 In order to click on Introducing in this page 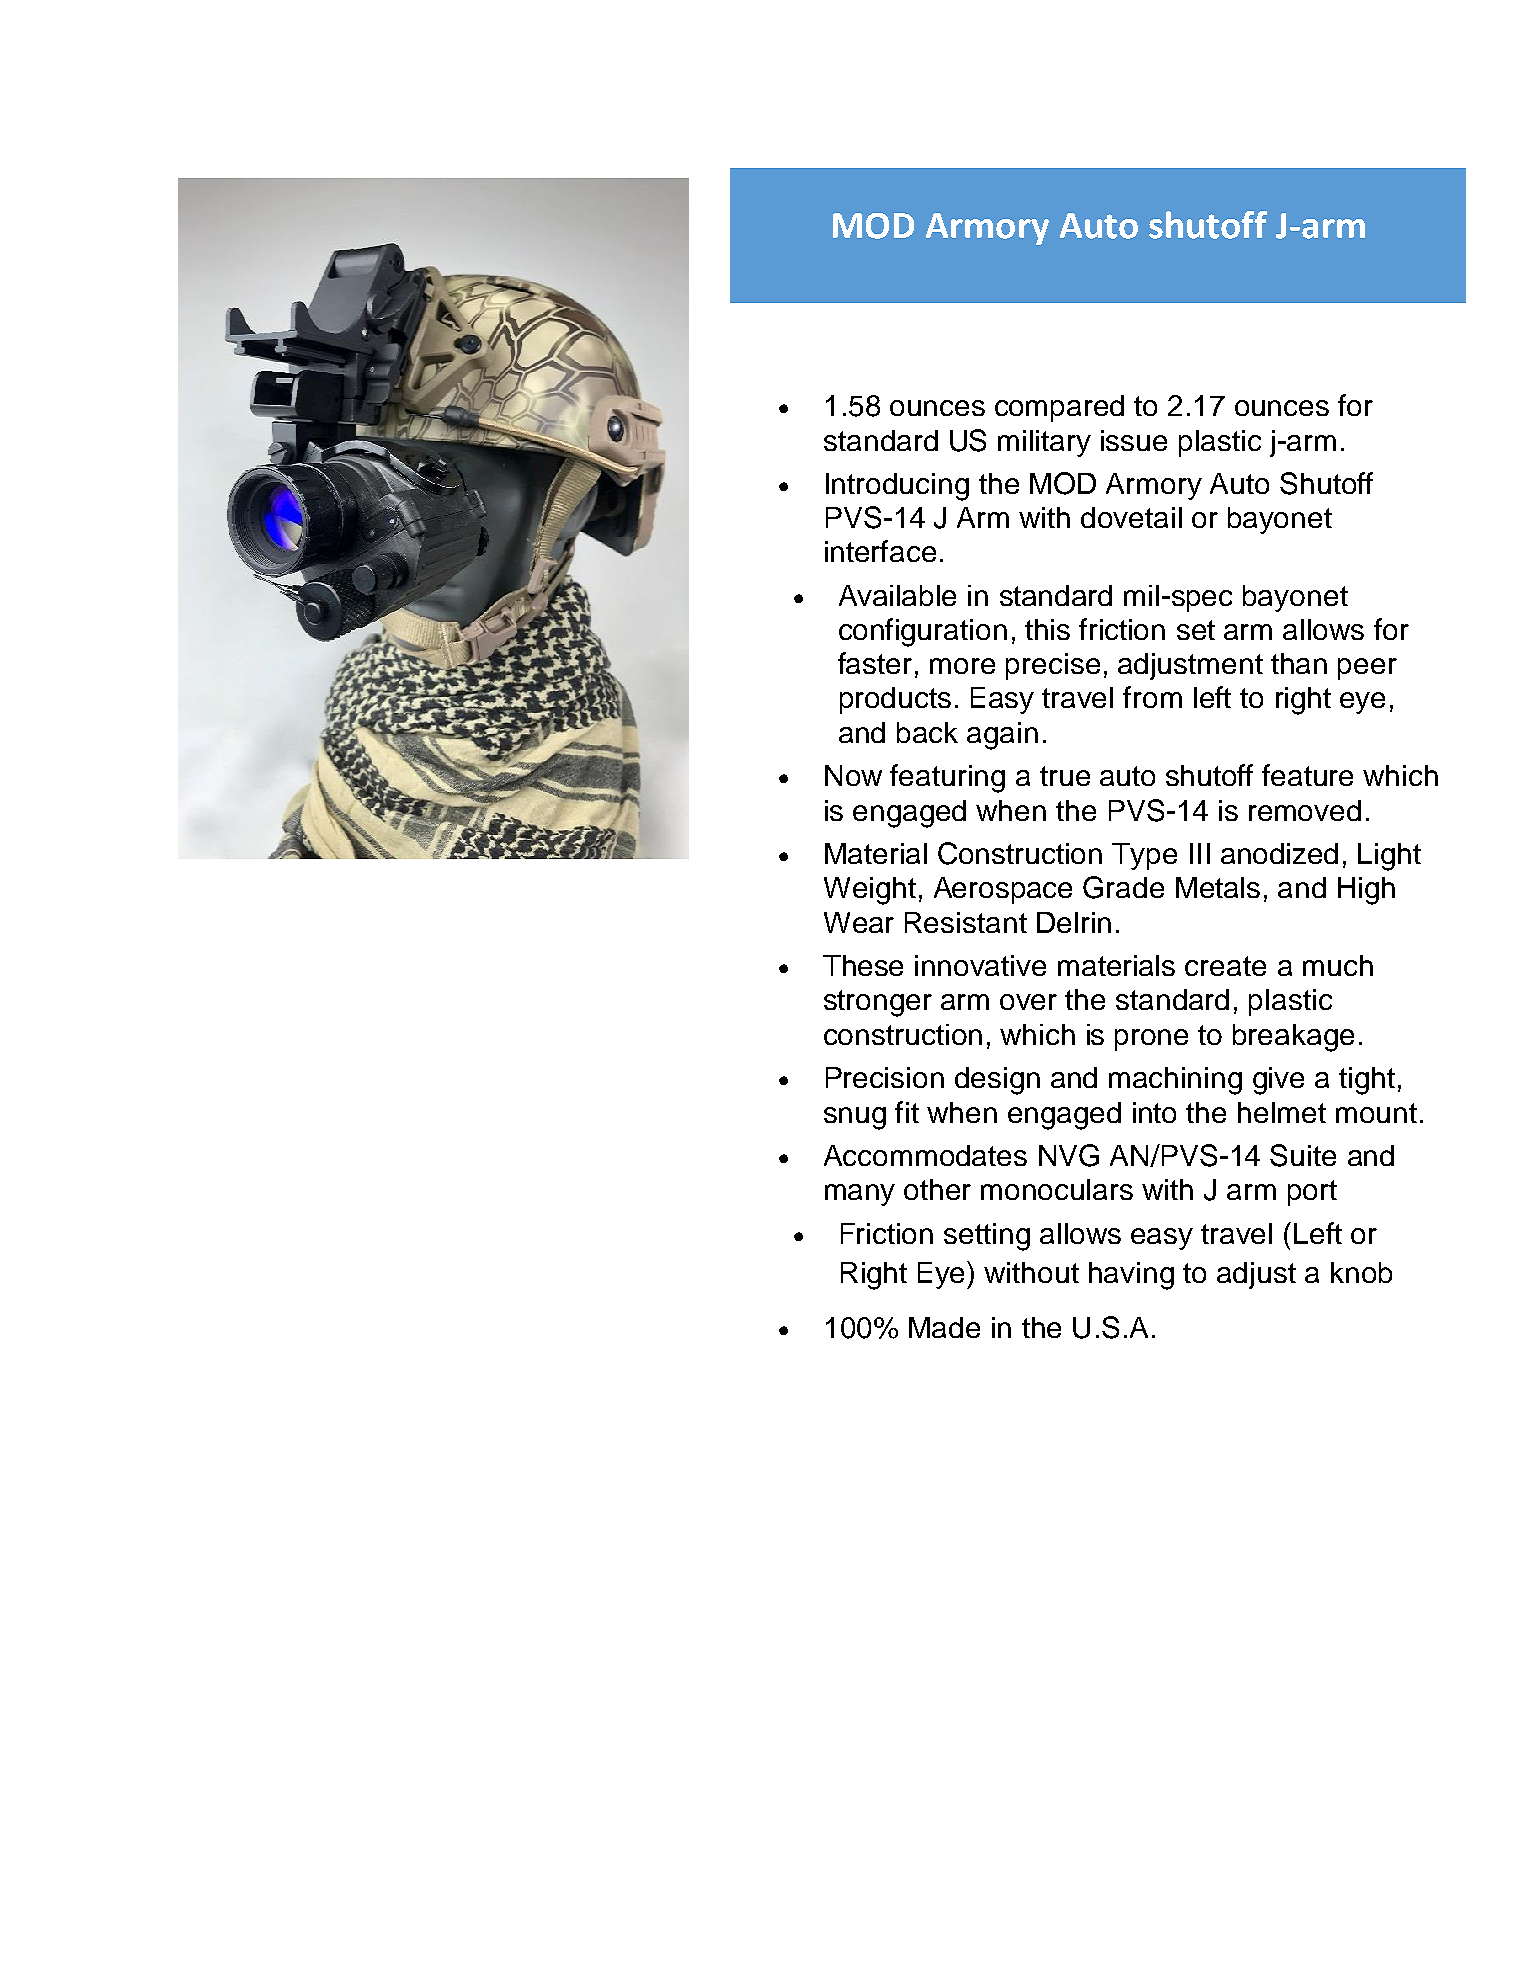, I will do `click(897, 487)`.
